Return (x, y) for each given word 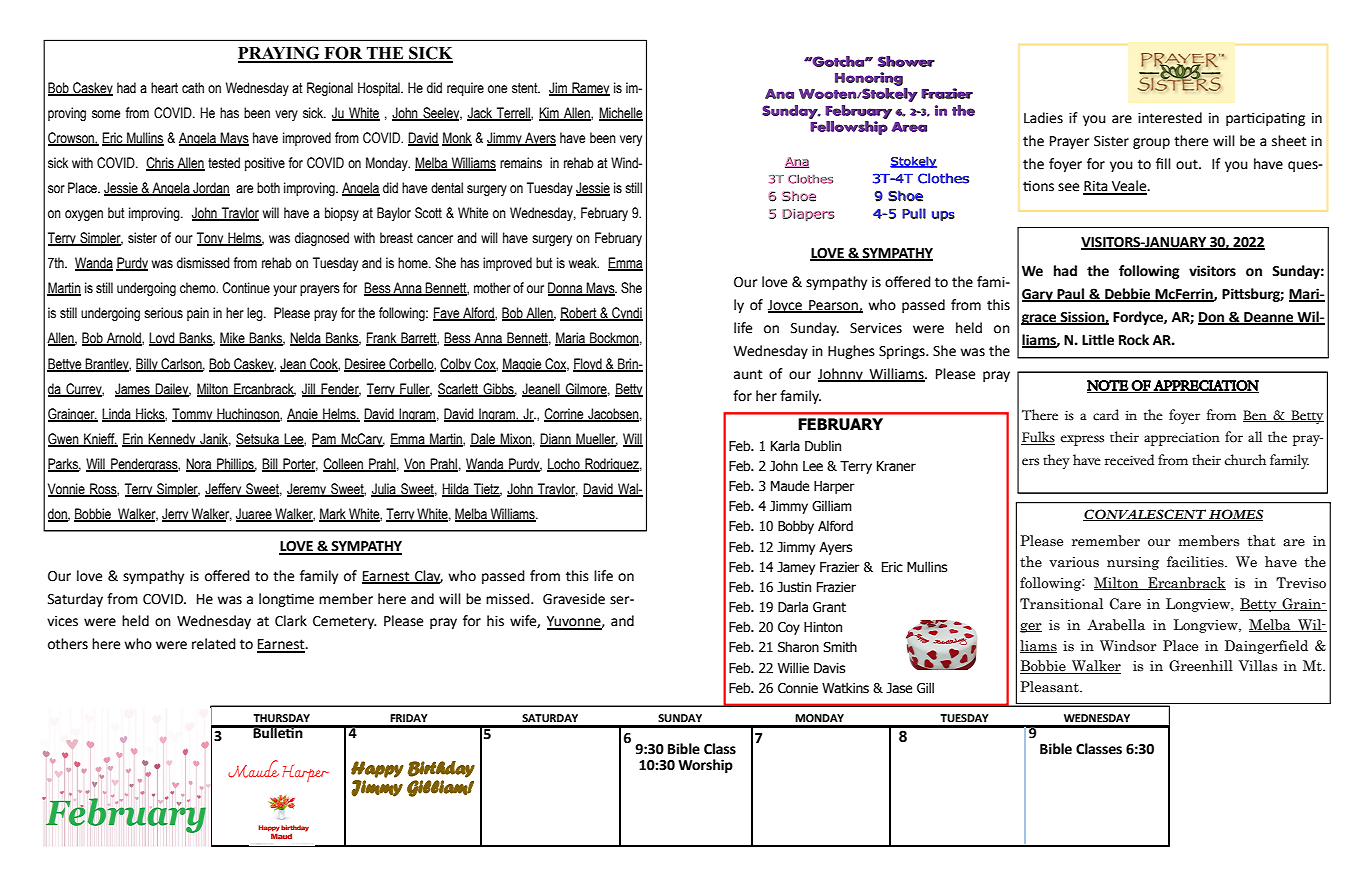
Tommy (193, 415)
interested (1170, 118)
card (1106, 415)
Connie (798, 688)
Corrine (565, 414)
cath (193, 88)
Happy (377, 769)
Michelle (621, 114)
